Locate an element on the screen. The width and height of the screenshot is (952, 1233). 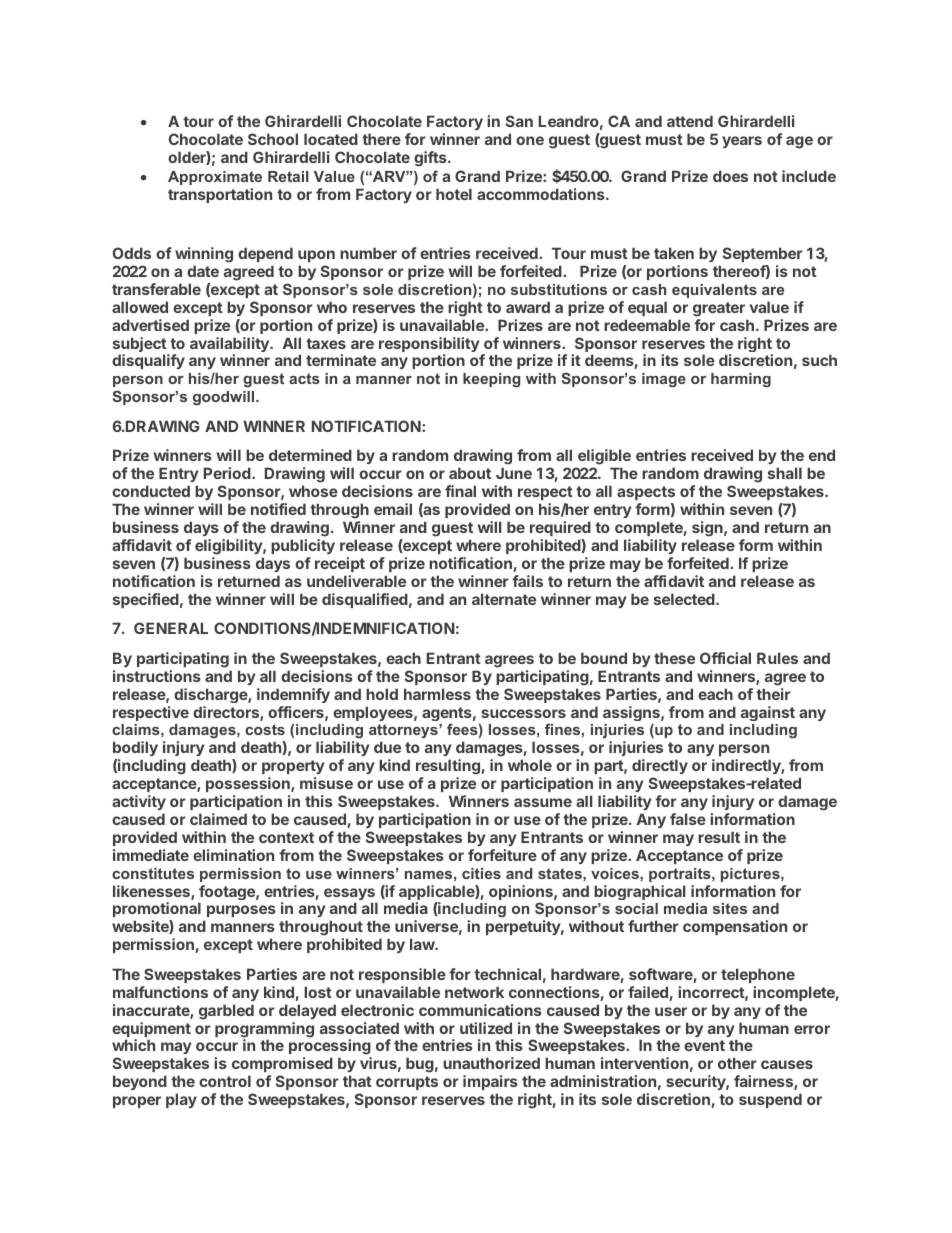
cities is located at coordinates (481, 873).
